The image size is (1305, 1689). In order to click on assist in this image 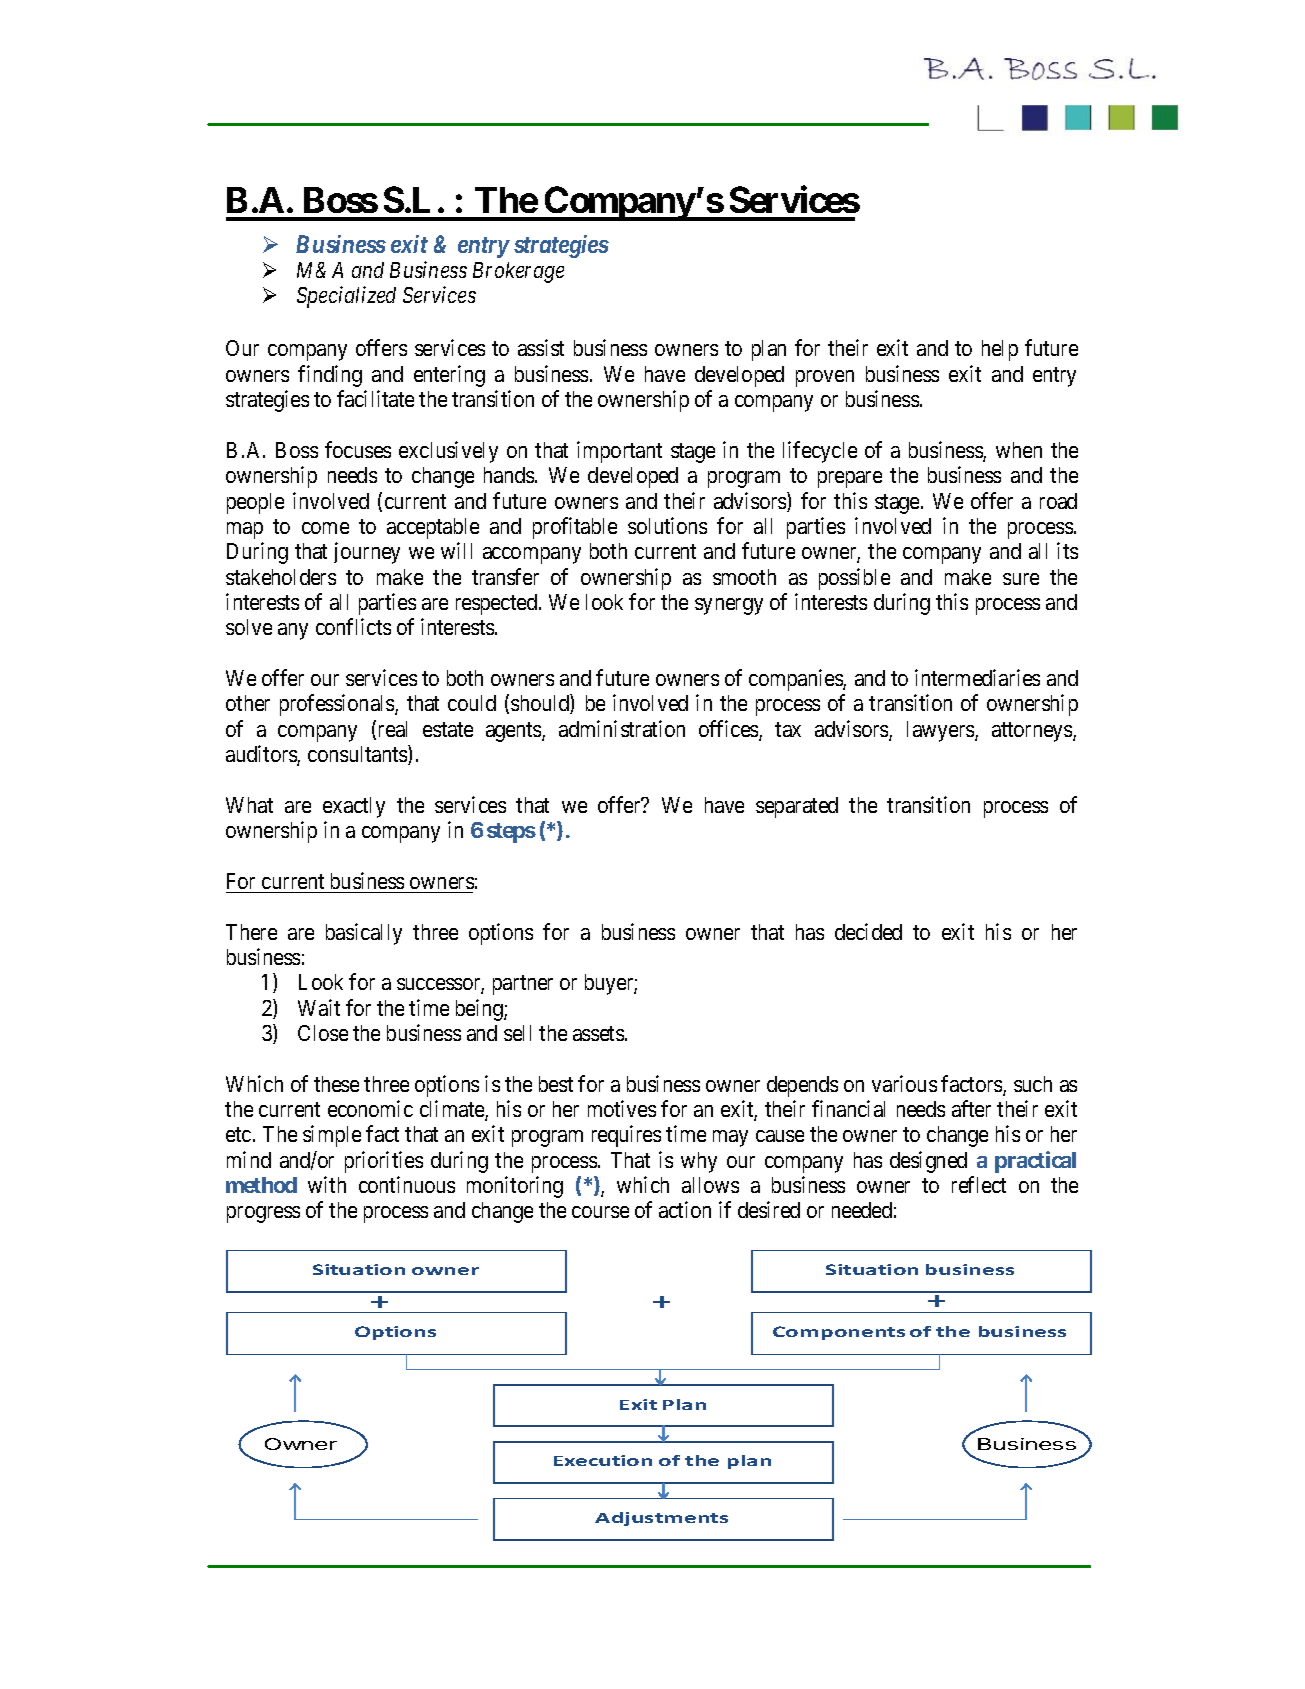, I will do `click(541, 347)`.
